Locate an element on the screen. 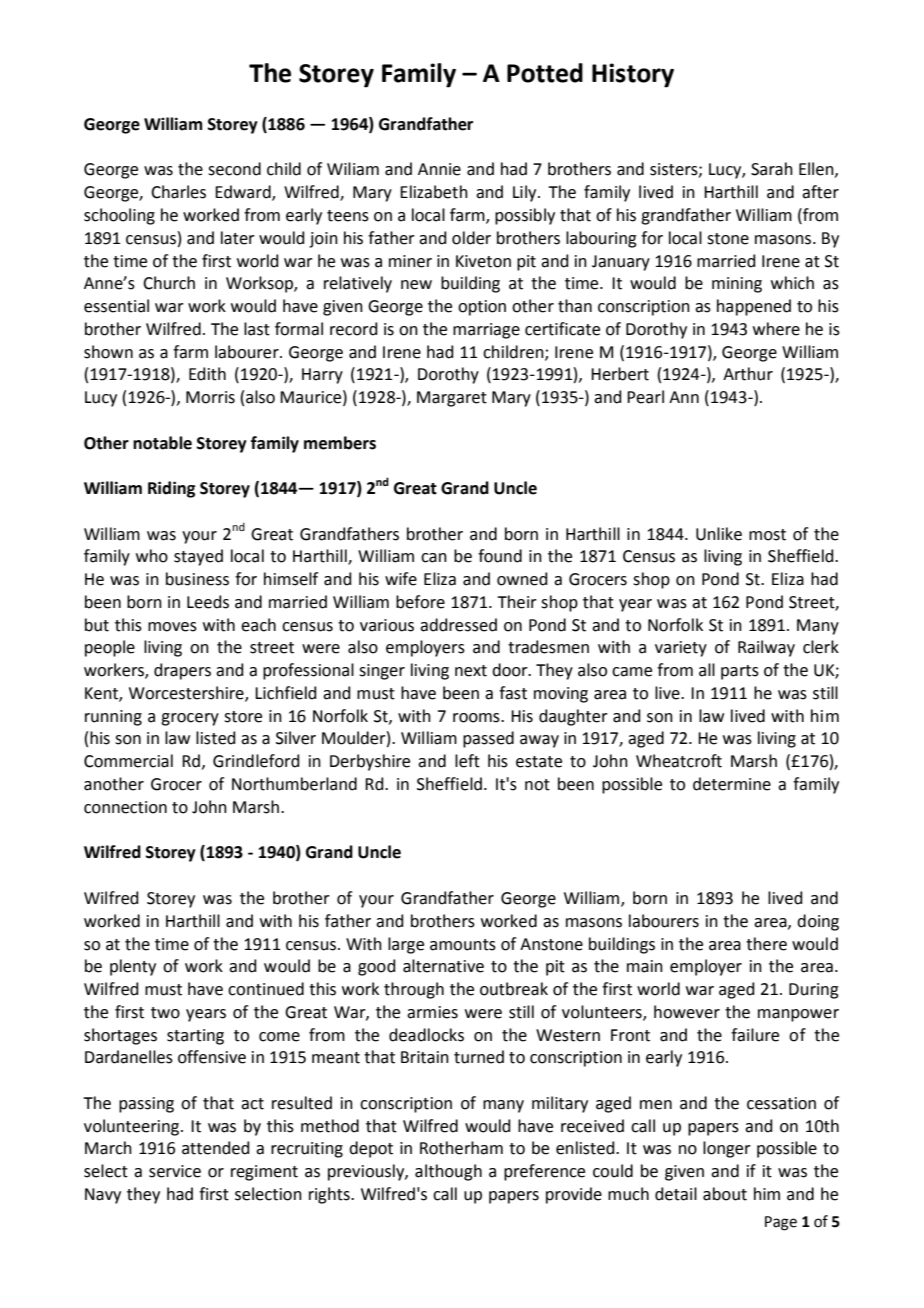 Image resolution: width=924 pixels, height=1308 pixels. although is located at coordinates (448, 1172).
